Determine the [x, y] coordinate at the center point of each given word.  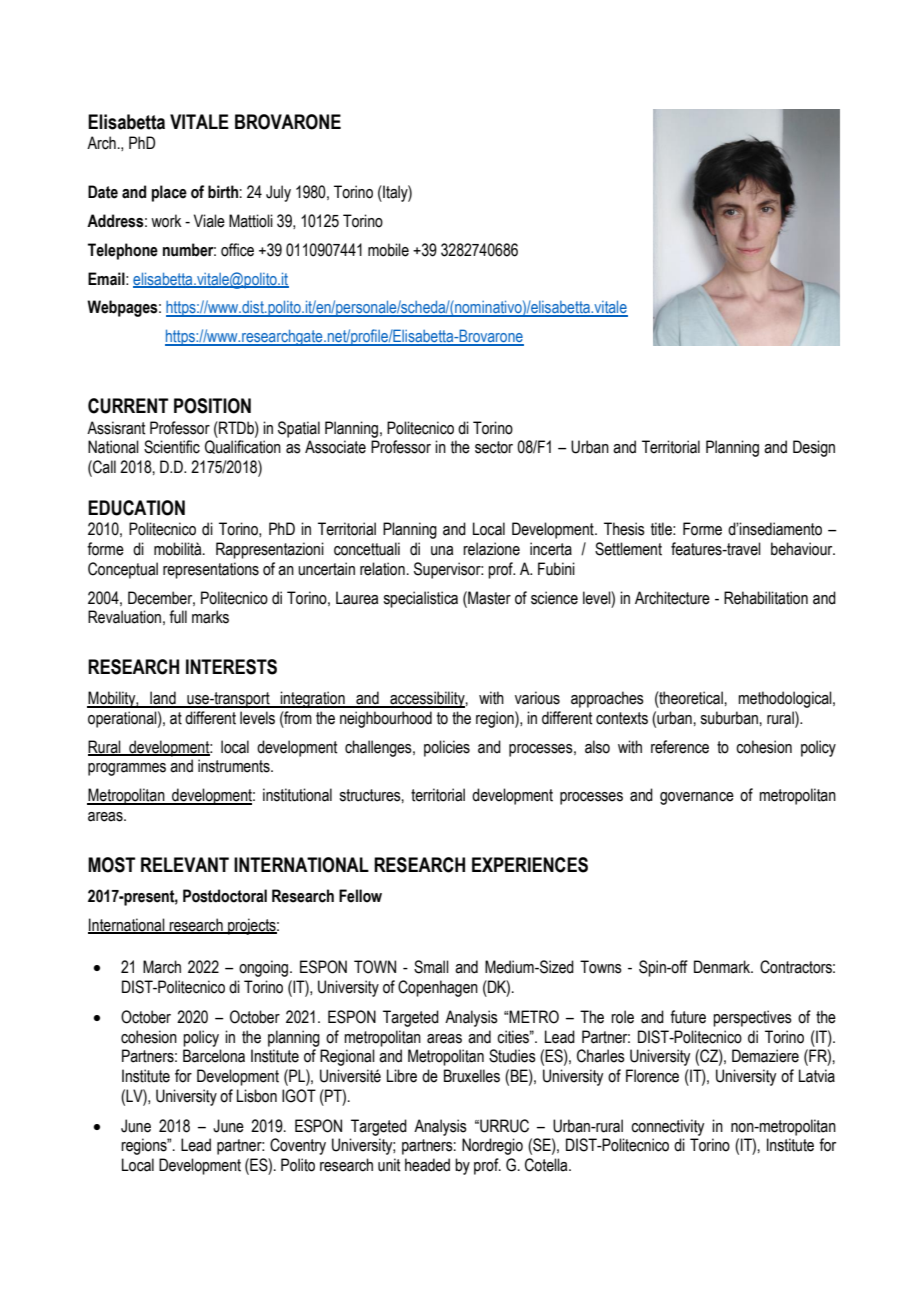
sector [494, 447]
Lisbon [257, 1096]
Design [814, 448]
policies [447, 748]
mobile [388, 250]
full [178, 617]
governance [697, 798]
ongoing [265, 968]
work [166, 221]
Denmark [723, 967]
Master [488, 598]
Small [431, 967]
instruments [235, 766]
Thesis [624, 529]
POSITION [212, 406]
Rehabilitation [766, 598]
